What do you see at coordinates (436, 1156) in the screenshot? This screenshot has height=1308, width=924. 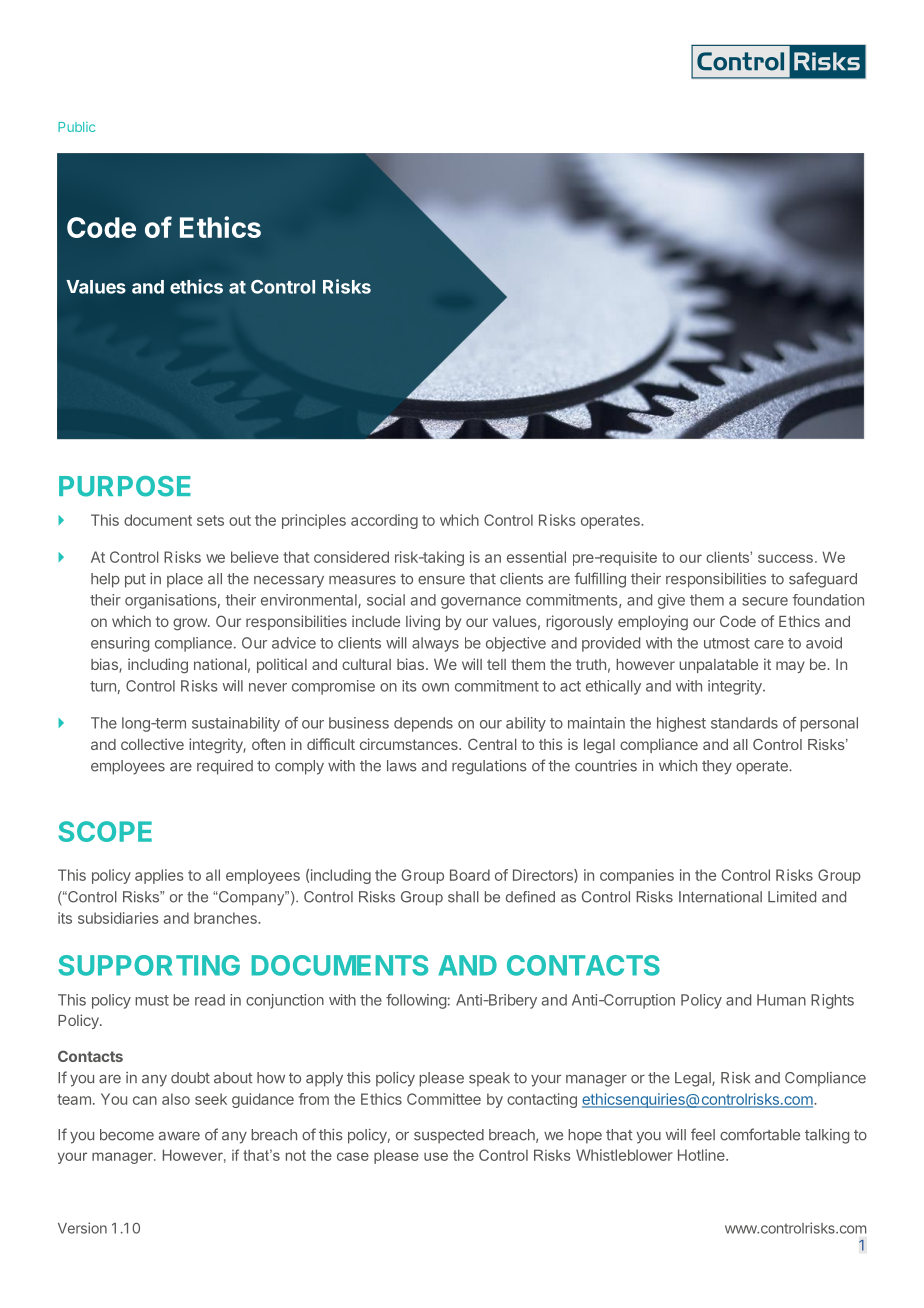 I see `use` at bounding box center [436, 1156].
